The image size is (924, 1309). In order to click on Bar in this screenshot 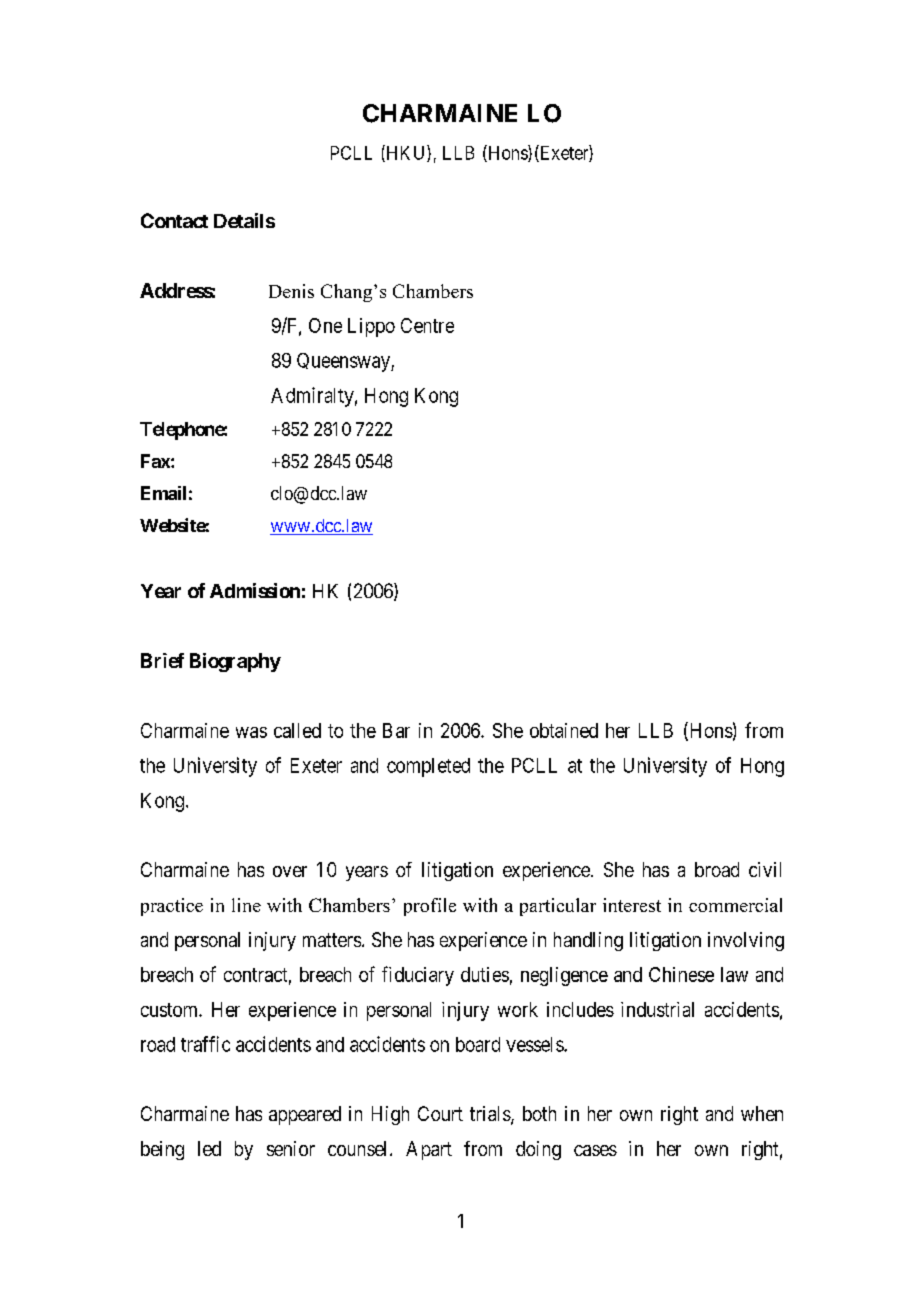, I will do `click(396, 730)`.
